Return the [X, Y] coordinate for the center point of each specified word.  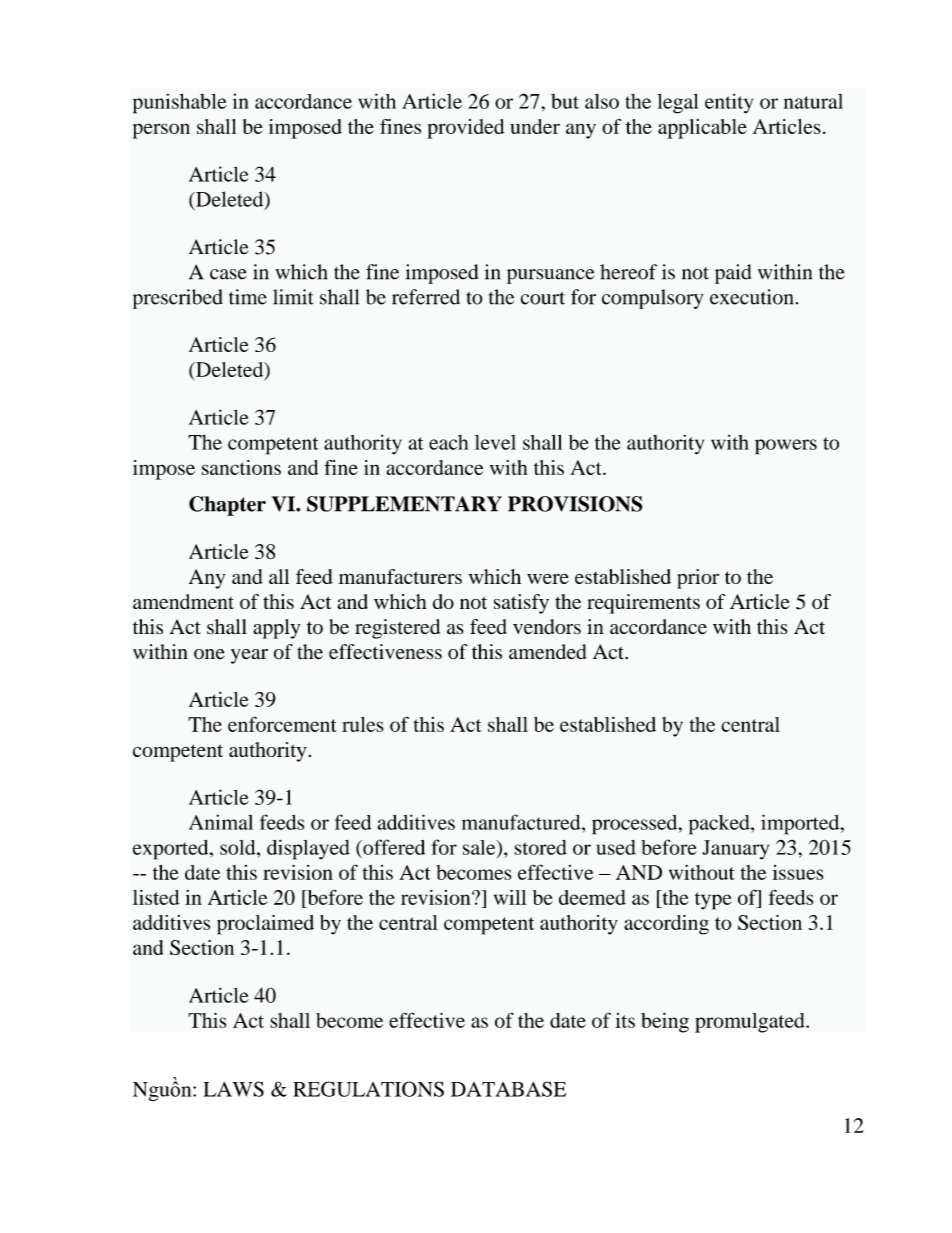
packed [720, 825]
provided [466, 129]
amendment [183, 601]
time [248, 297]
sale [480, 847]
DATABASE [508, 1089]
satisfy [521, 604]
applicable [702, 129]
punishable [180, 103]
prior [698, 579]
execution [751, 297]
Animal [221, 822]
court [542, 298]
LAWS [233, 1089]
